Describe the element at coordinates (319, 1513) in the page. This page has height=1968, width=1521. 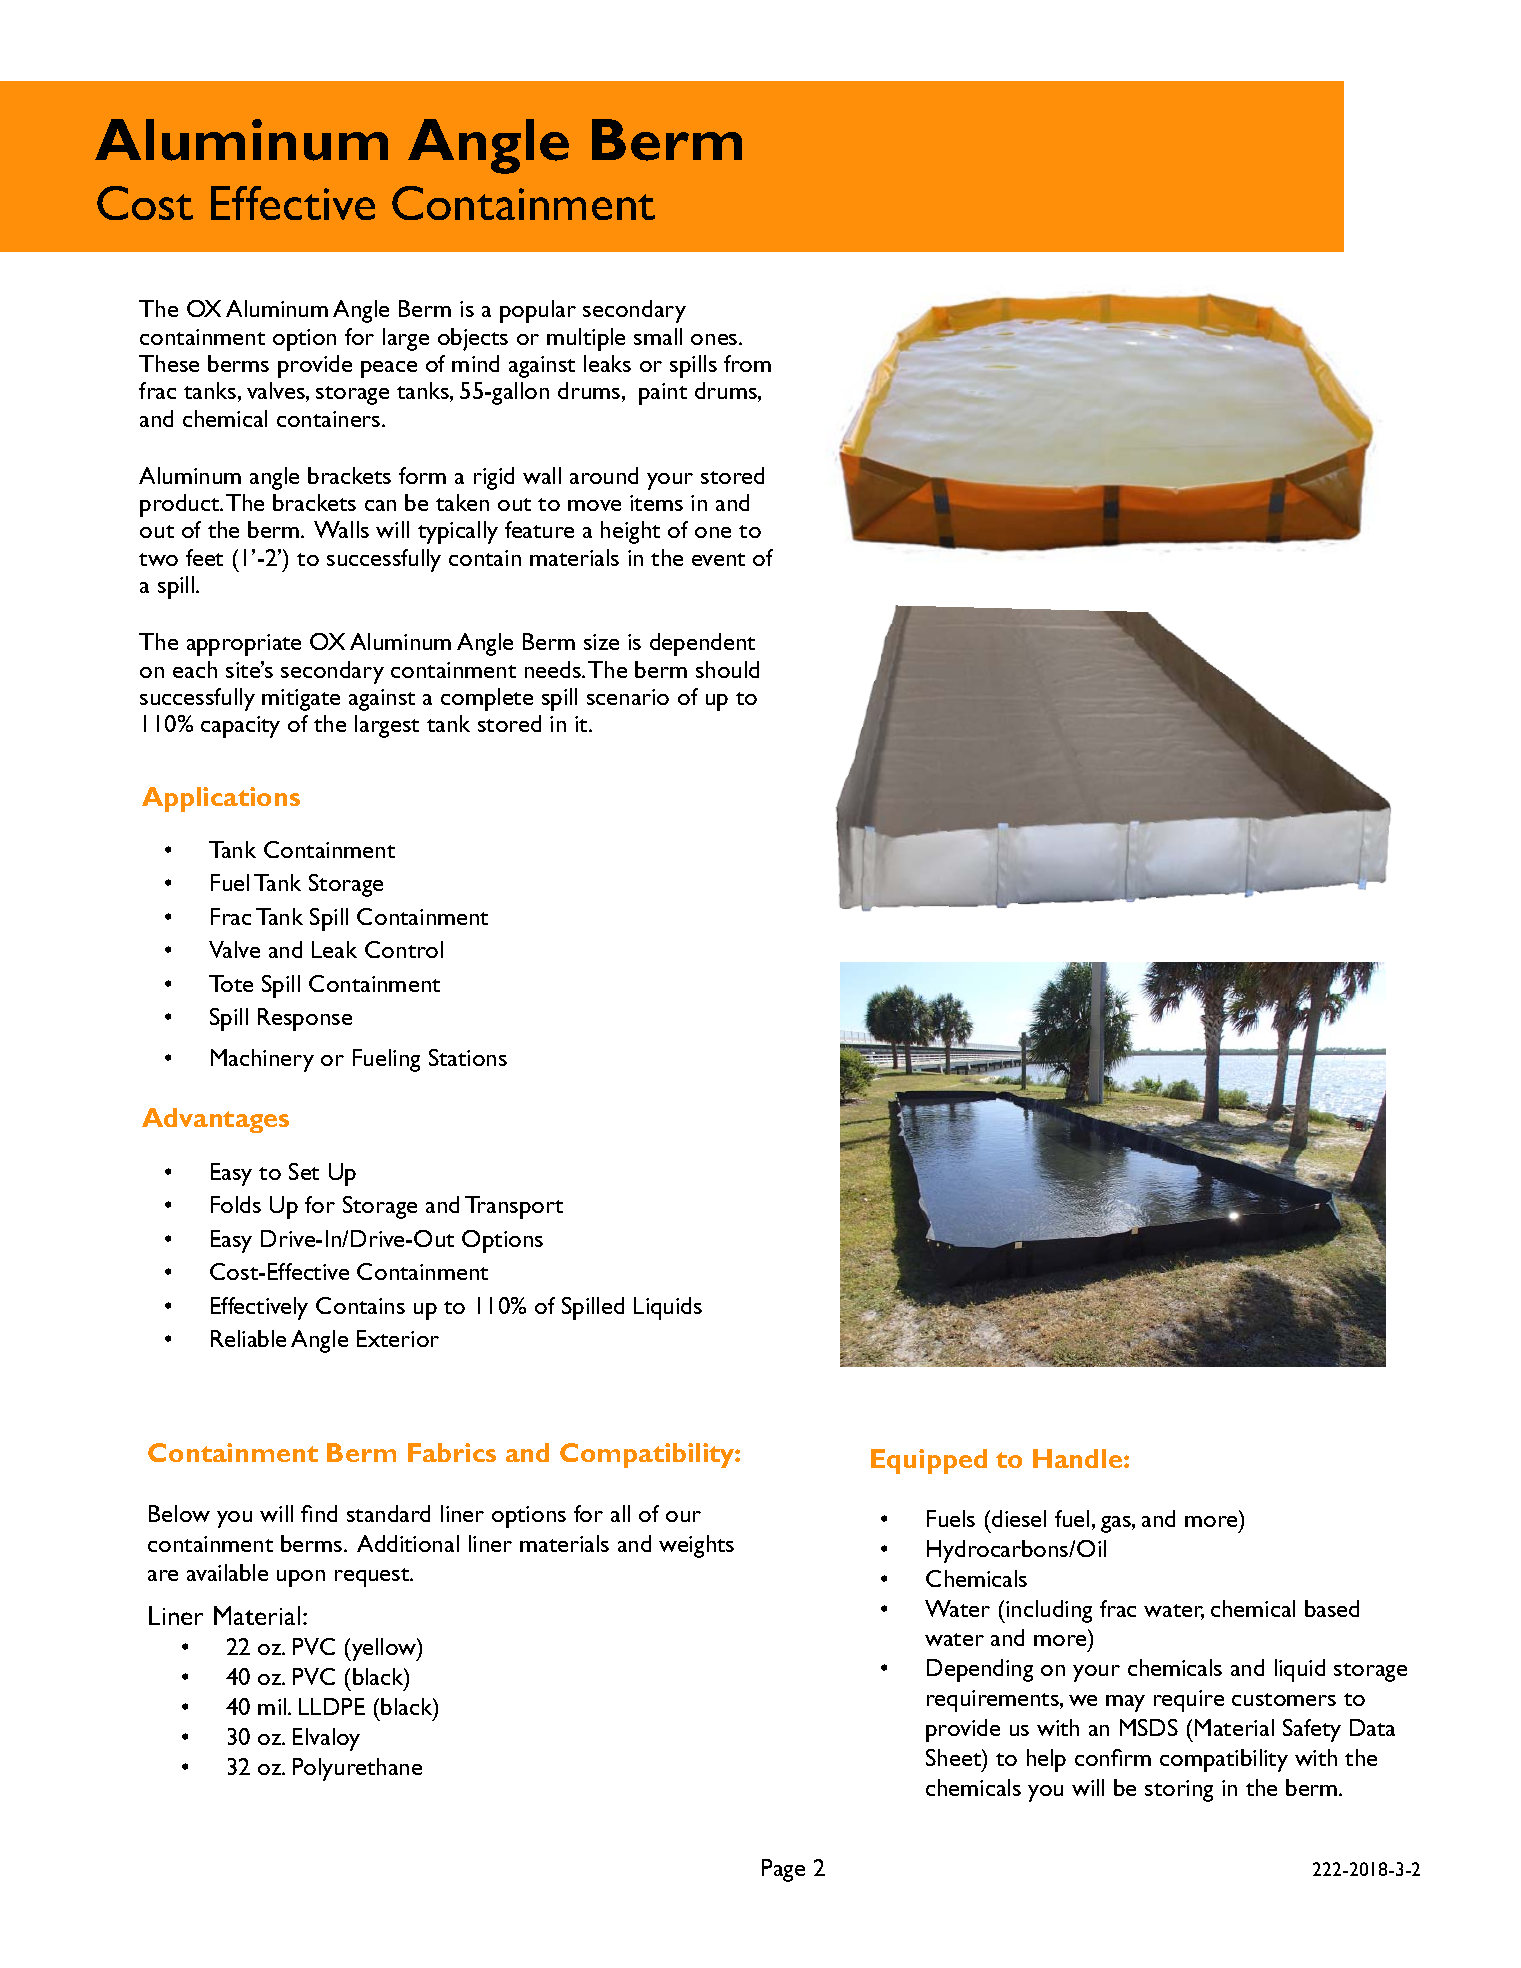
I see `find` at that location.
